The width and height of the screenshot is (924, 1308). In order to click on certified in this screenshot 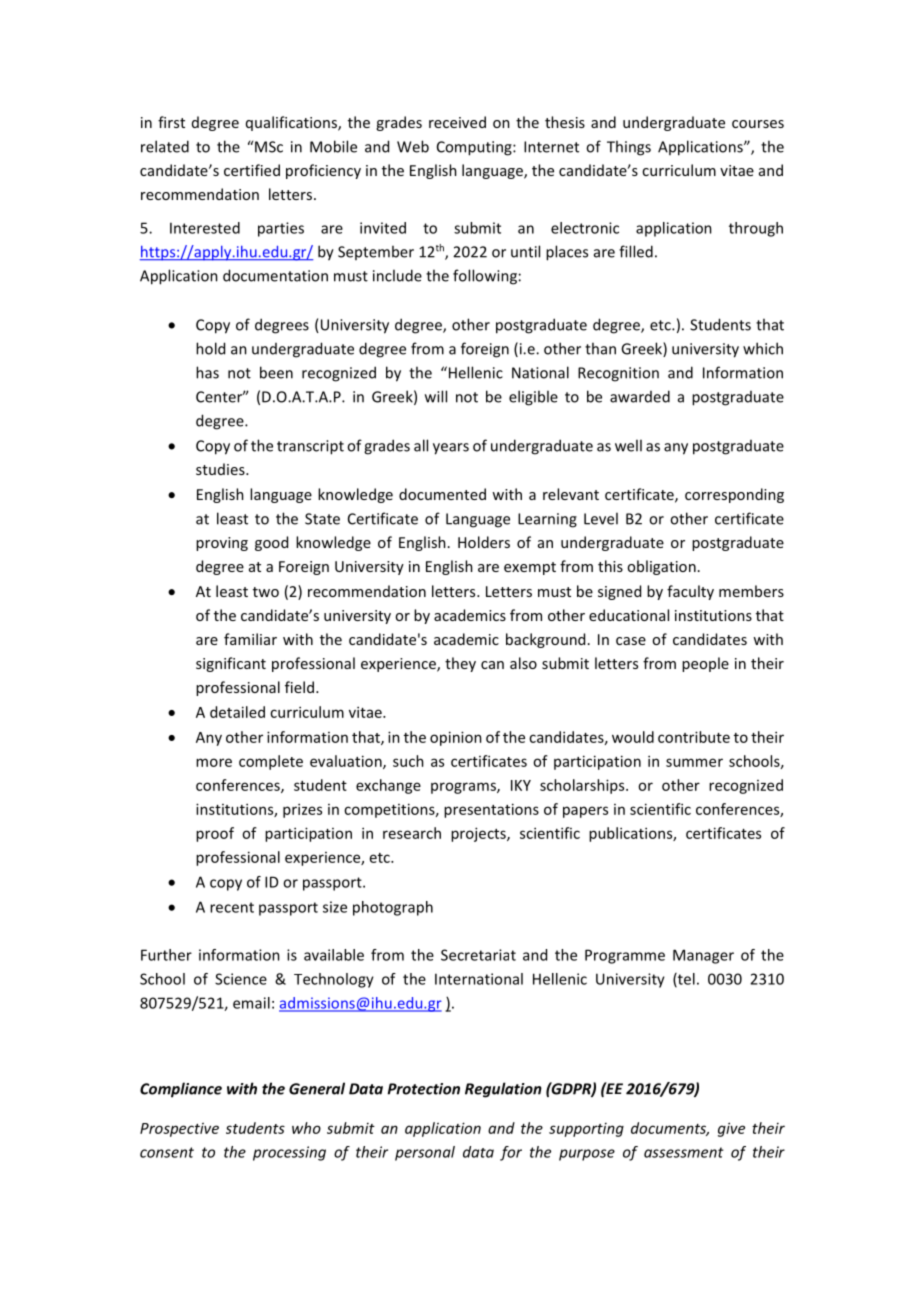, I will do `click(252, 170)`.
